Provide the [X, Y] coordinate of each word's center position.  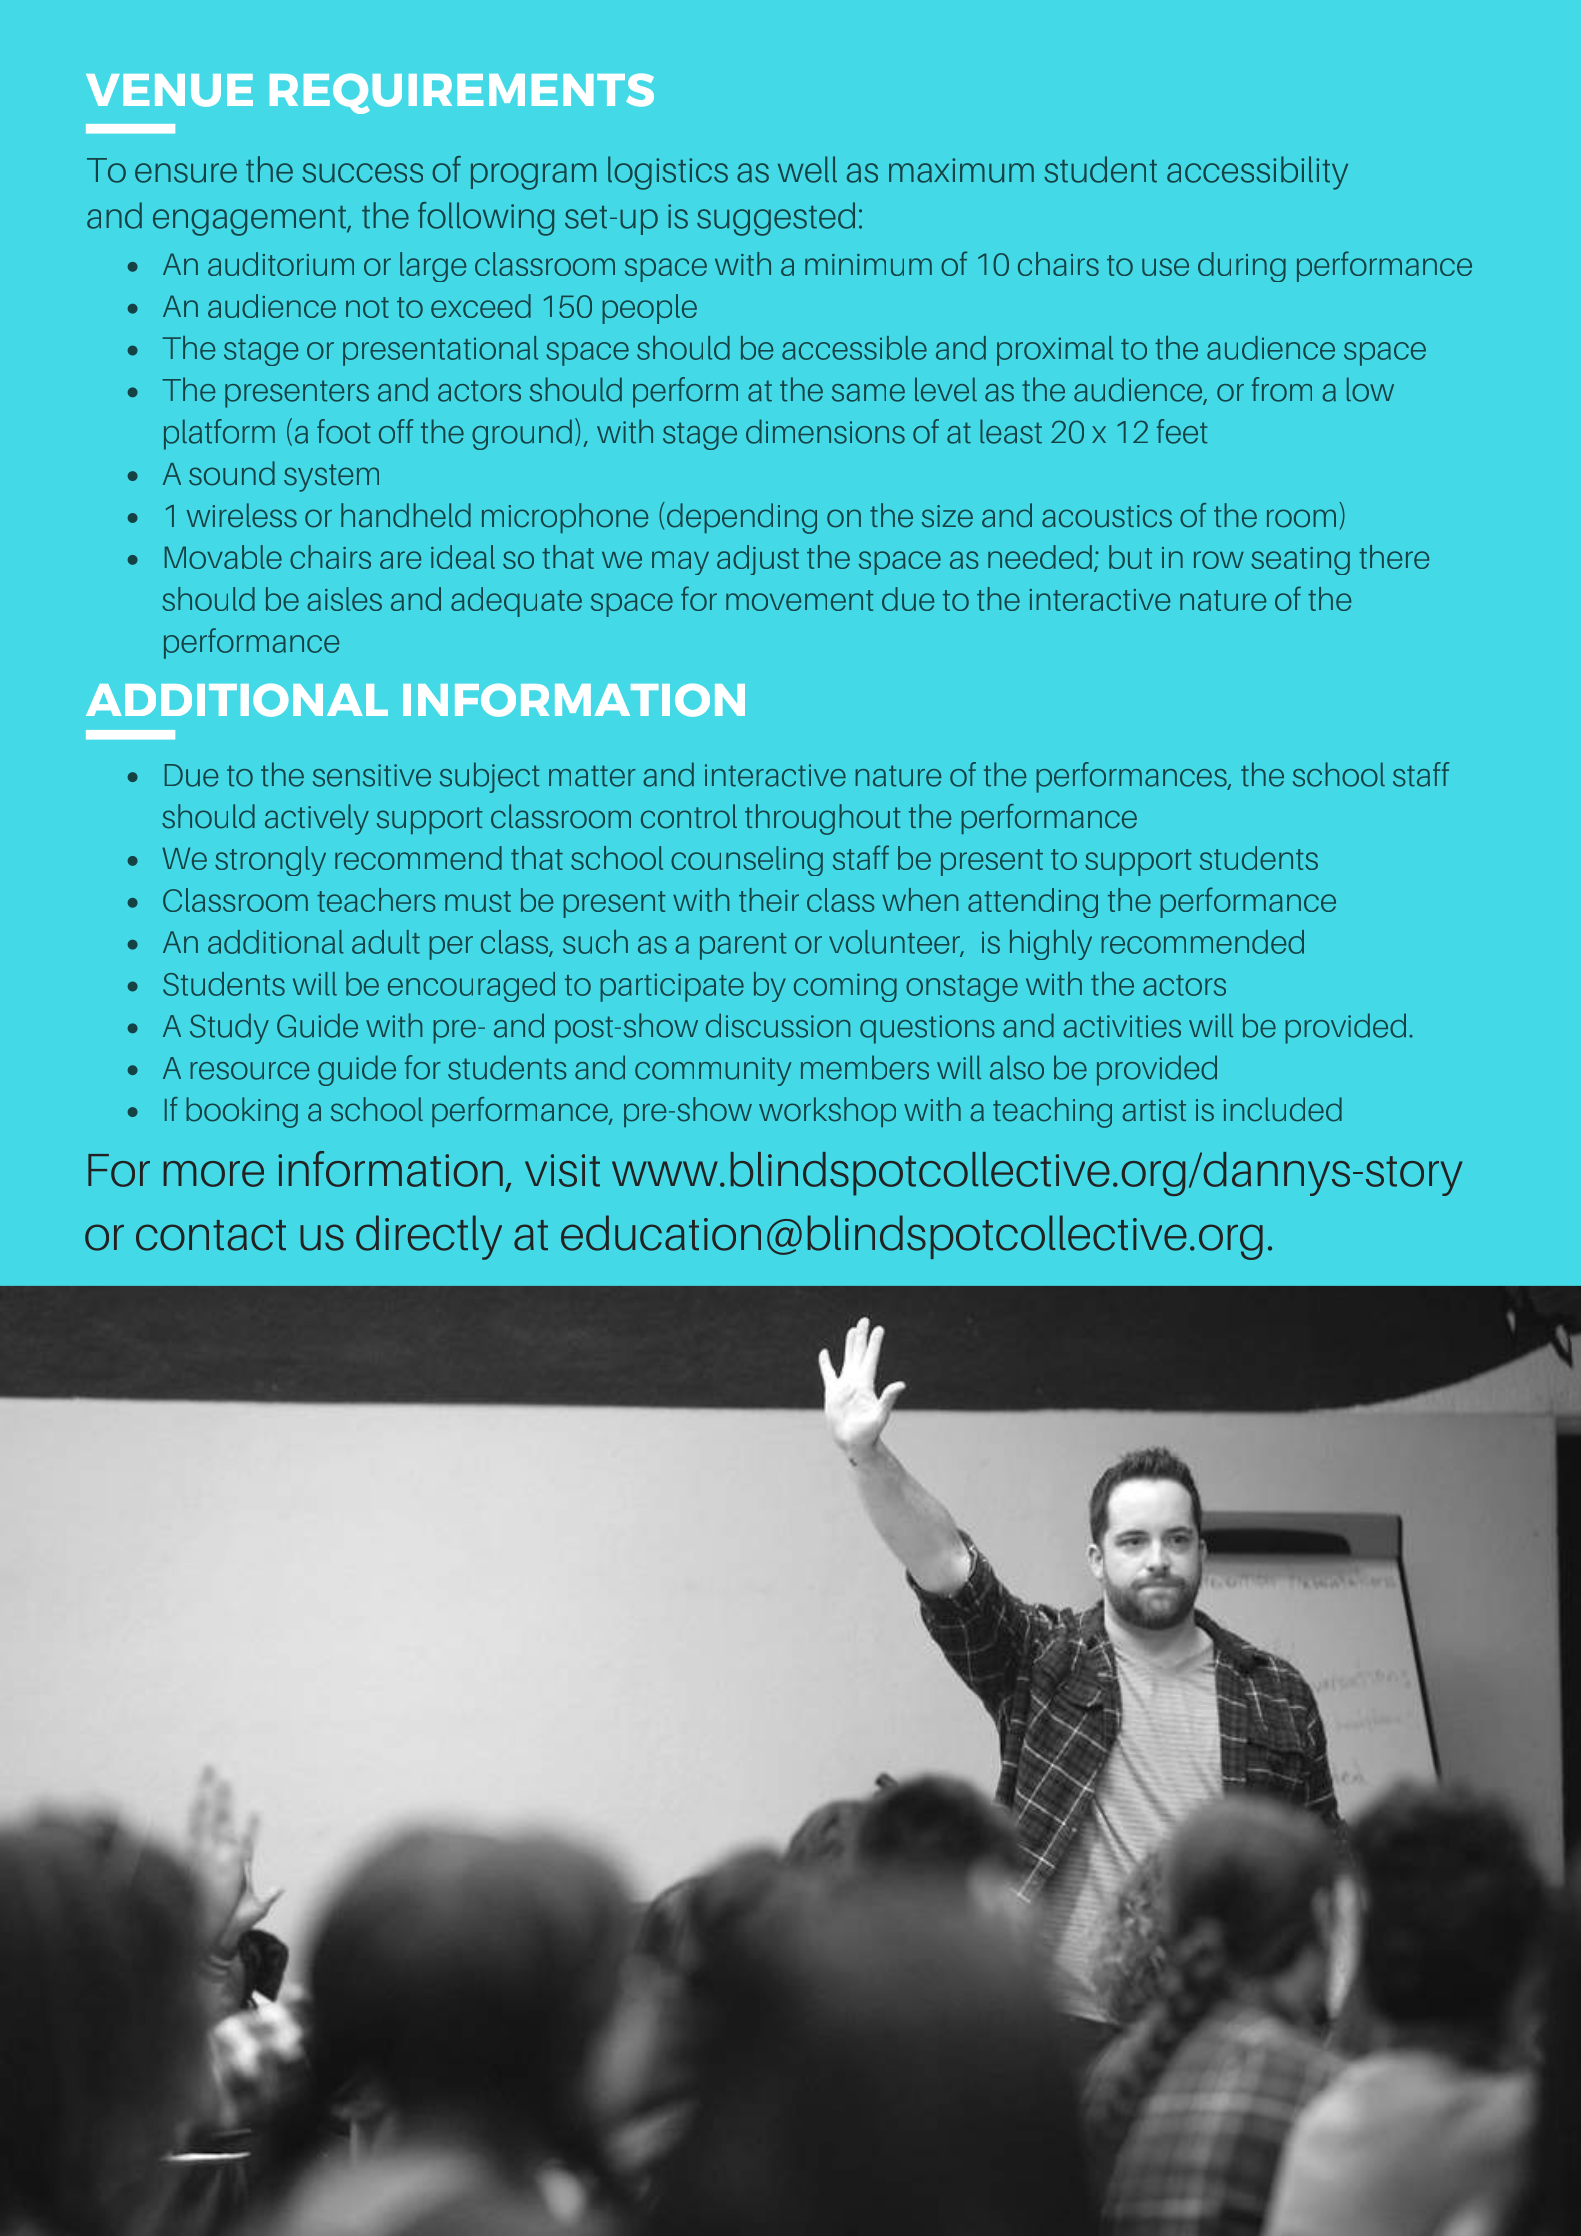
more [214, 1174]
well [807, 169]
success [362, 173]
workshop [827, 1112]
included [1282, 1109]
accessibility [1257, 173]
